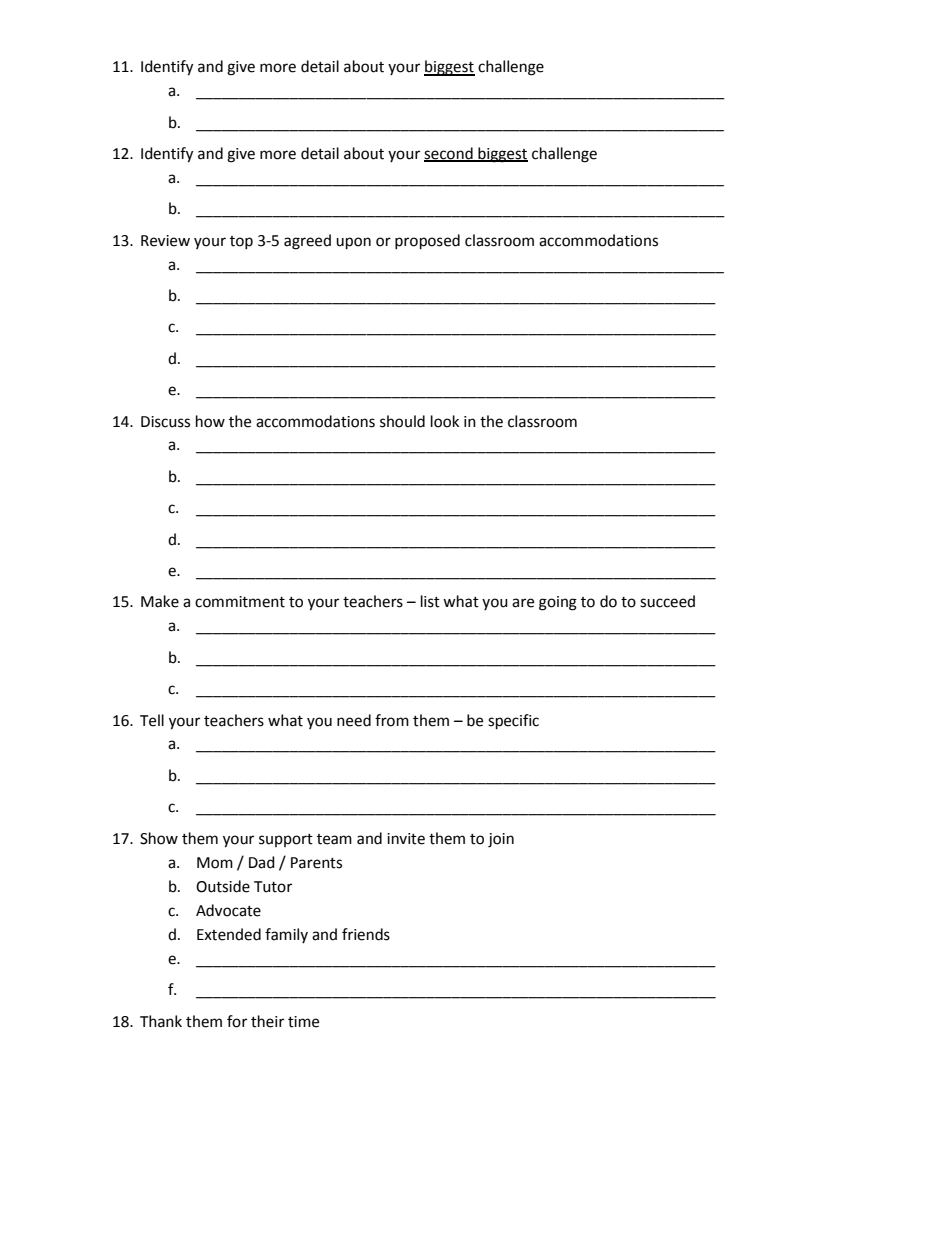 The image size is (952, 1233). Describe the element at coordinates (165, 422) in the page. I see `Discuss` at that location.
